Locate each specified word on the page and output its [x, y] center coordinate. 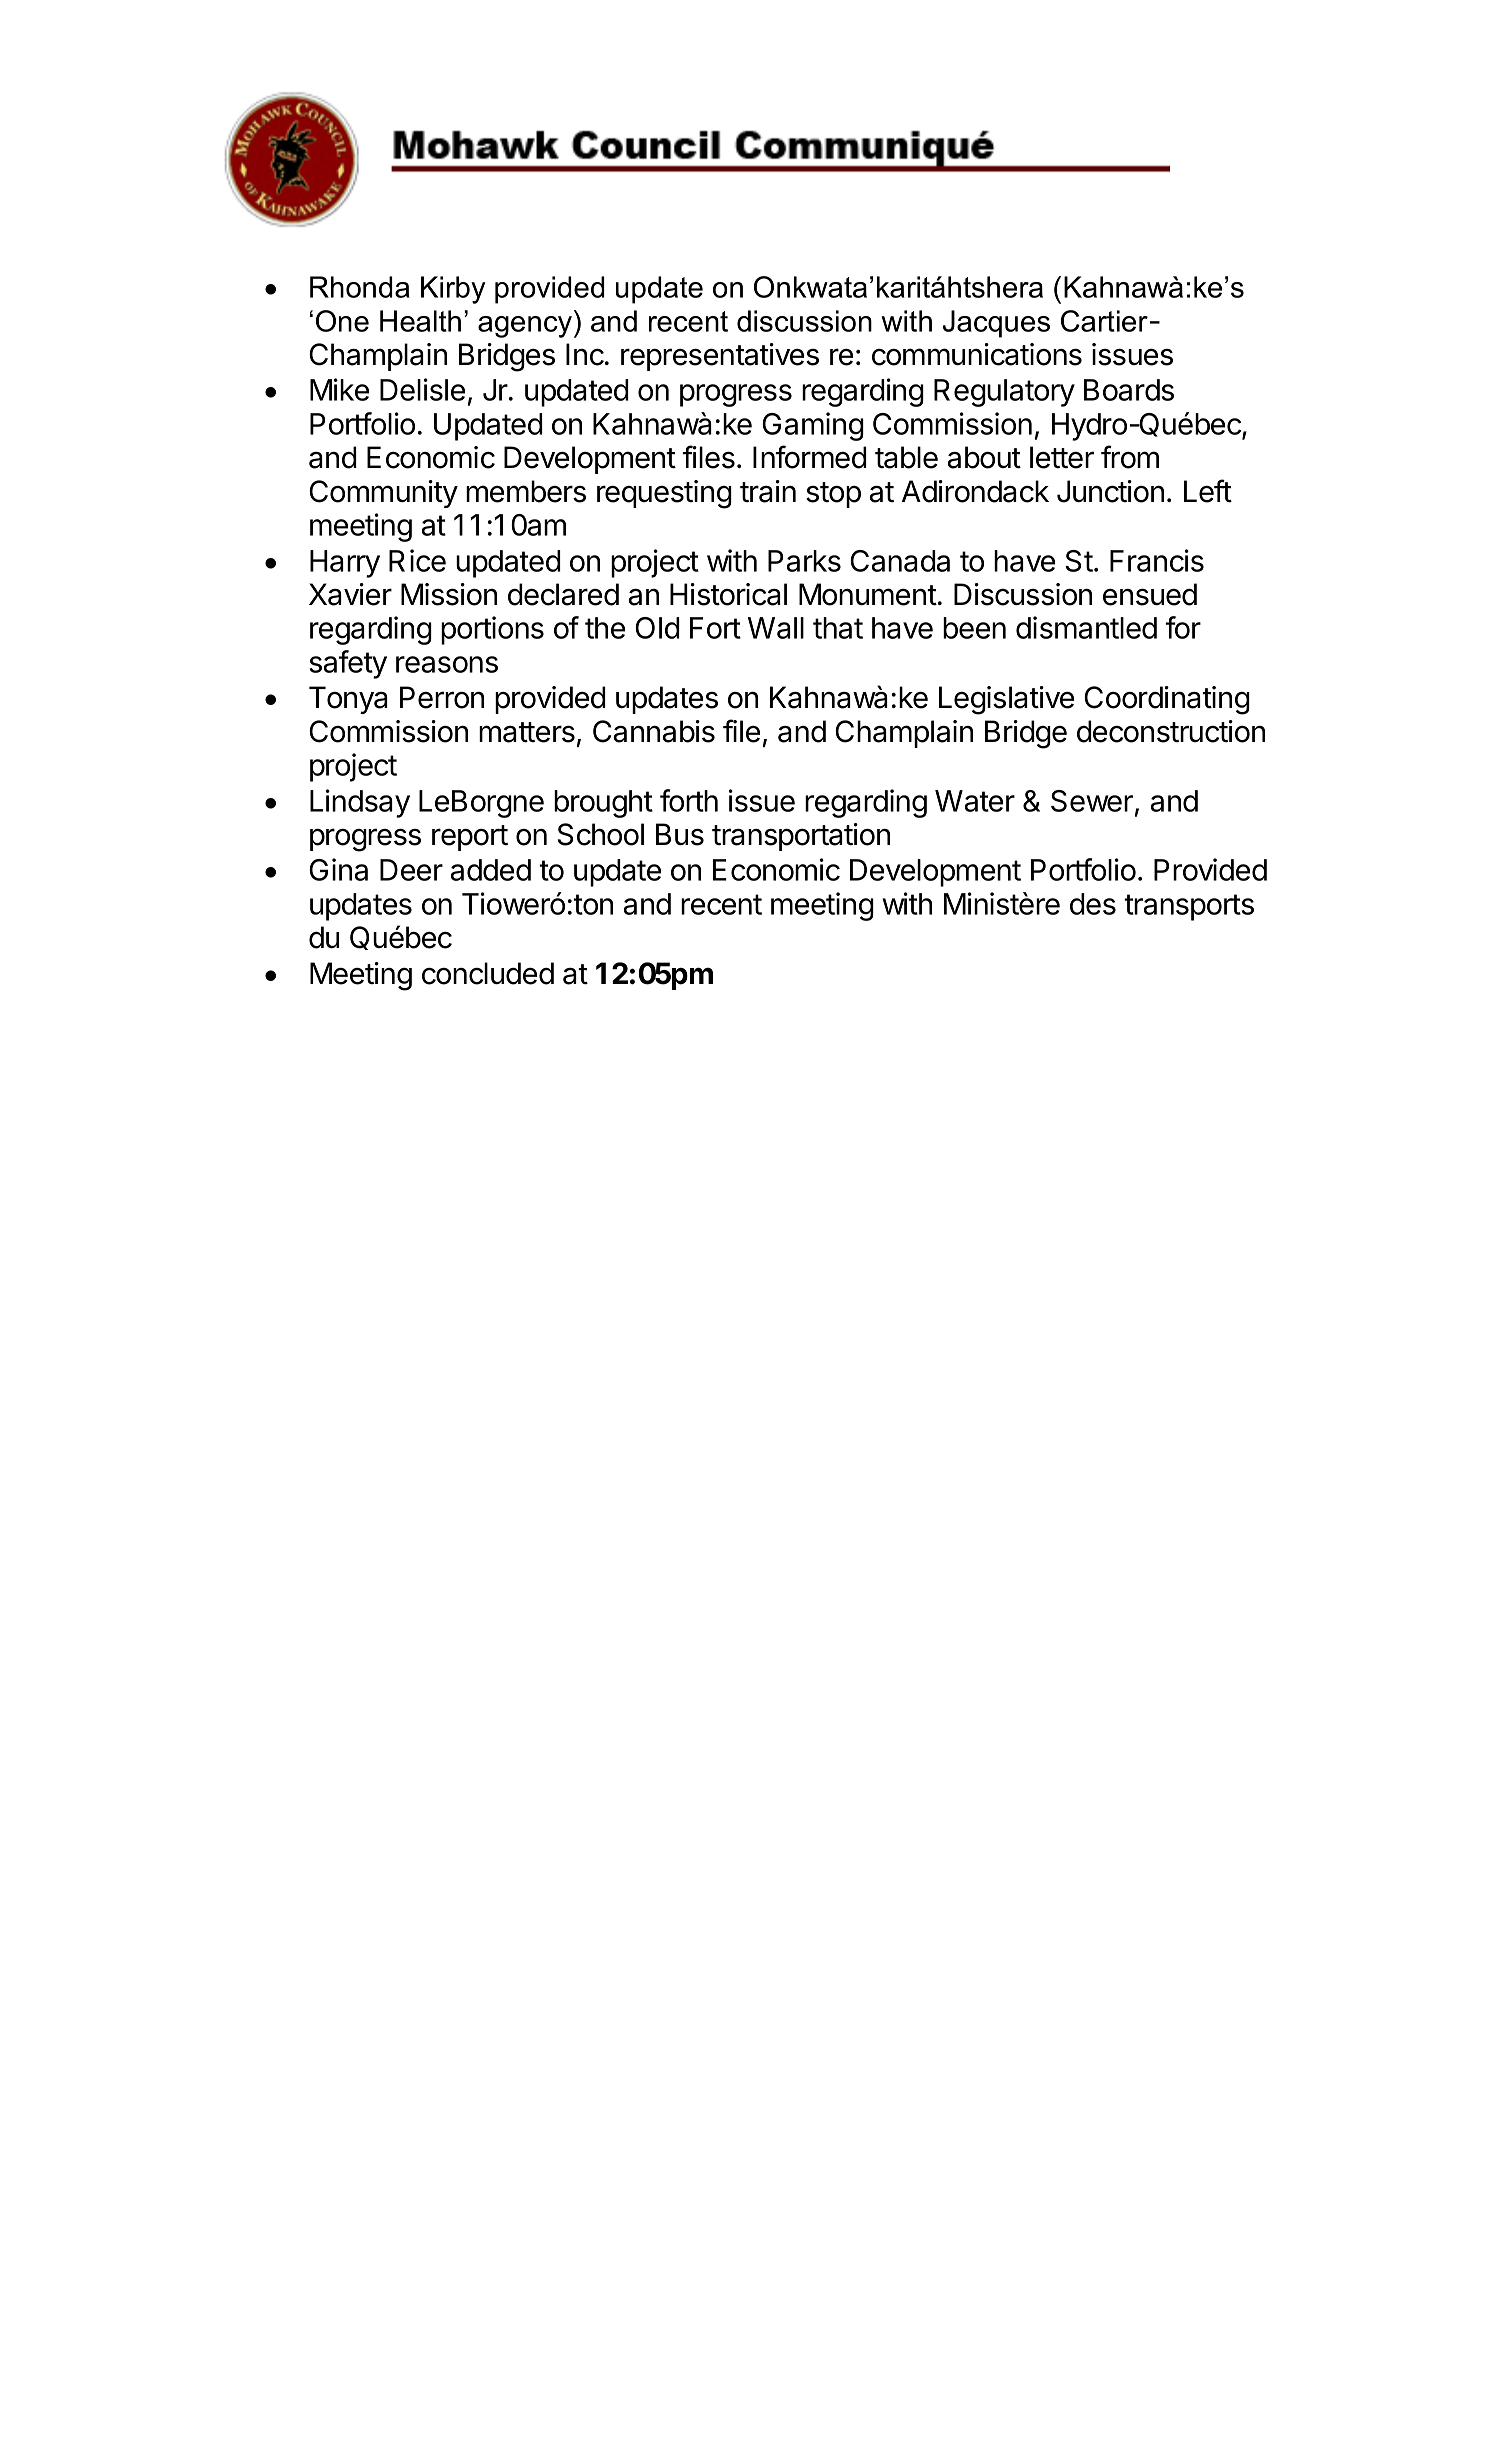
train [768, 491]
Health [420, 321]
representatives [720, 357]
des [1093, 904]
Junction [1110, 491]
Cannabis [654, 731]
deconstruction [1171, 731]
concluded [488, 973]
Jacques [996, 324]
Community [383, 494]
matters [527, 732]
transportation [801, 837]
